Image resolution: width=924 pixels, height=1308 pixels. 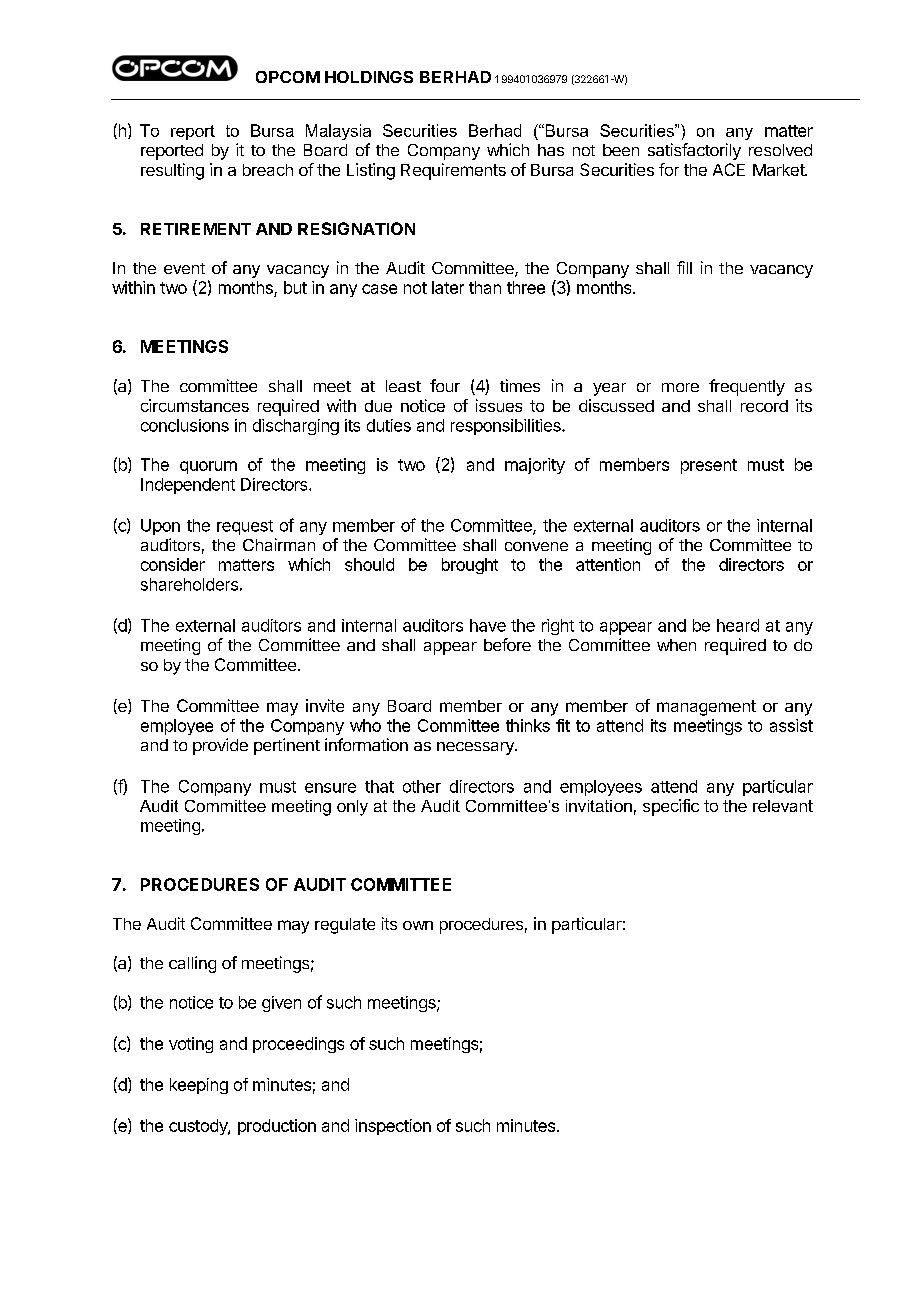 What do you see at coordinates (694, 151) in the screenshot?
I see `satisfactorily` at bounding box center [694, 151].
